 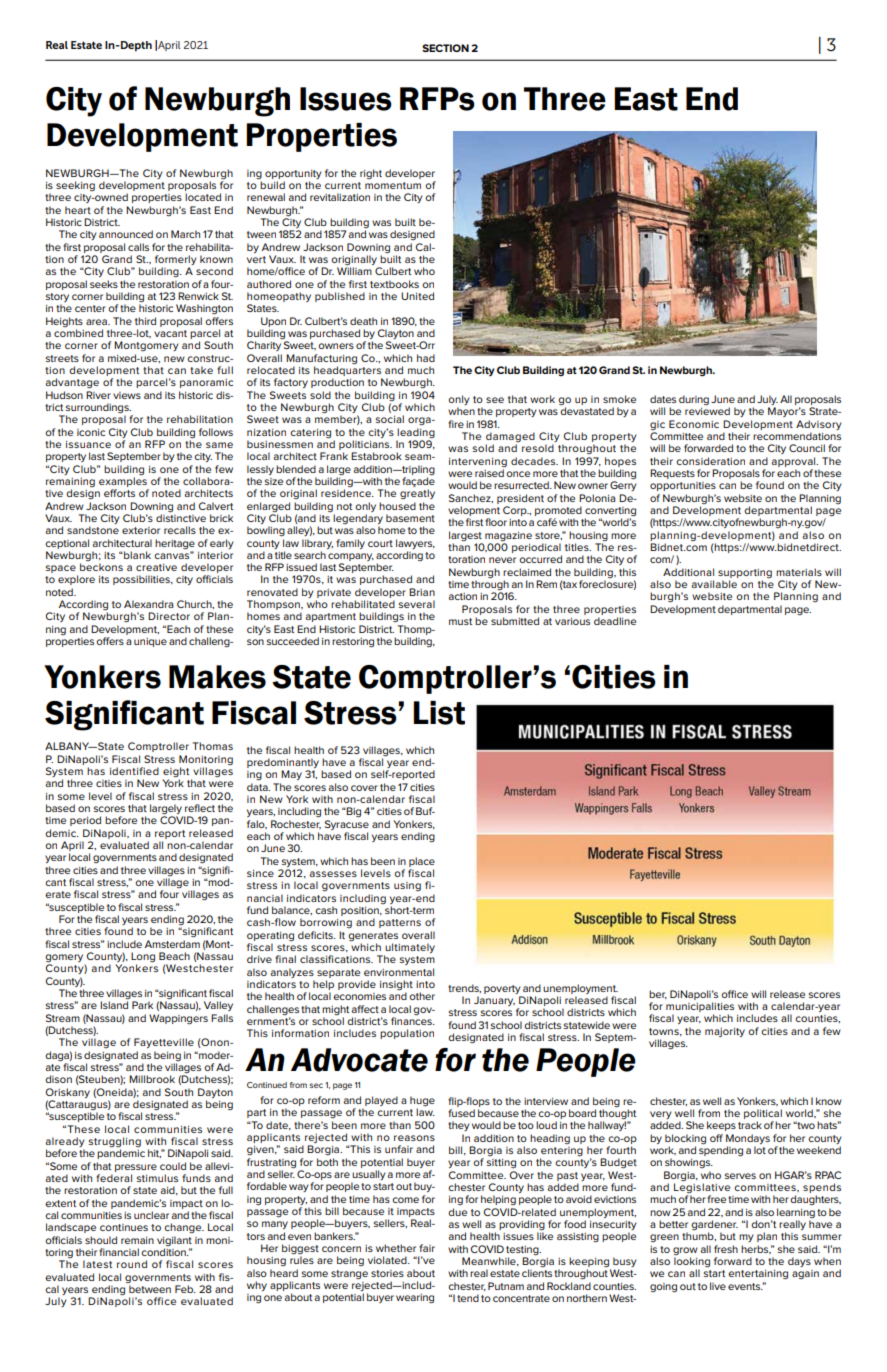 I want to click on vigilant, so click(x=174, y=1241).
